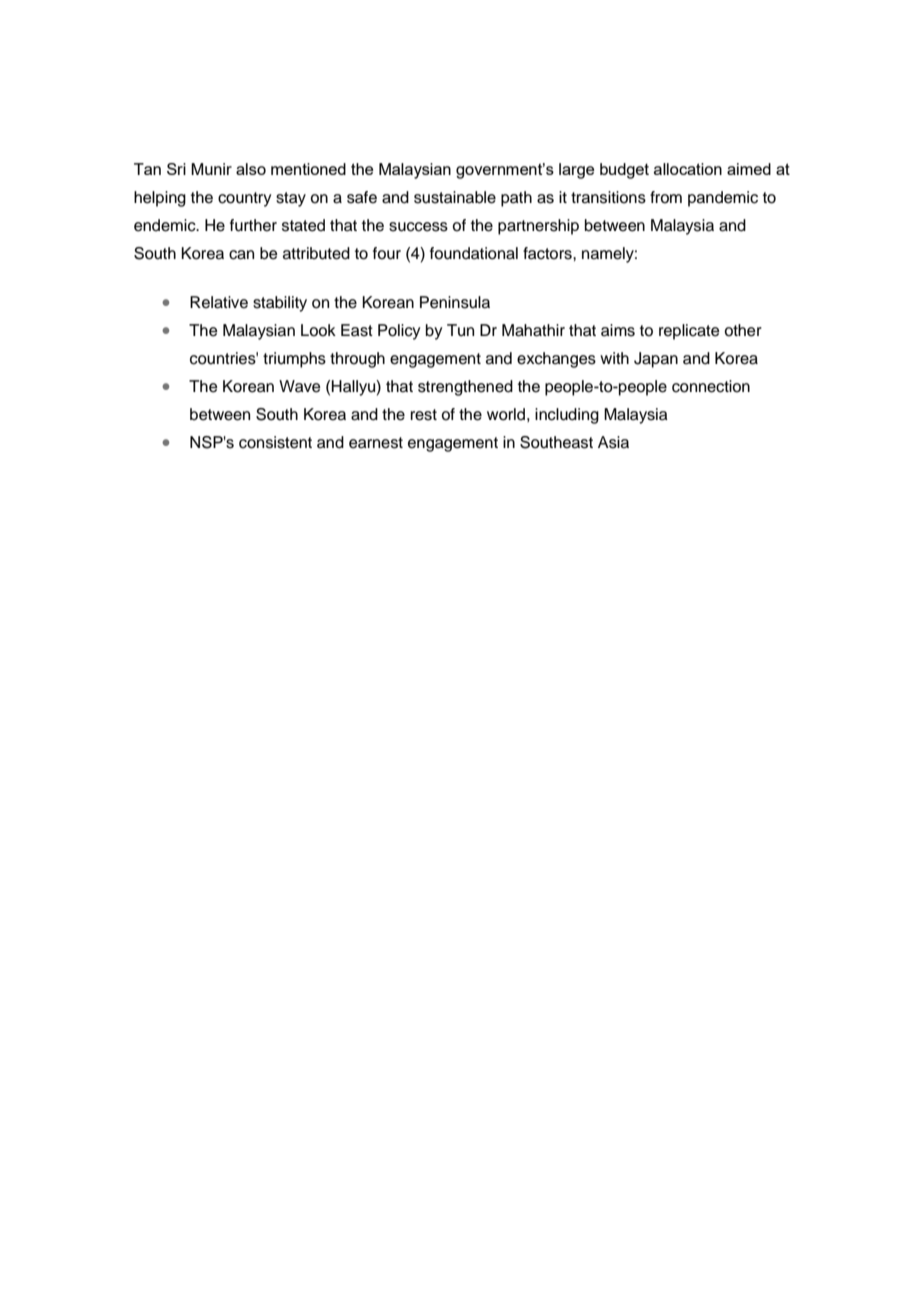  I want to click on sustainable, so click(455, 197).
